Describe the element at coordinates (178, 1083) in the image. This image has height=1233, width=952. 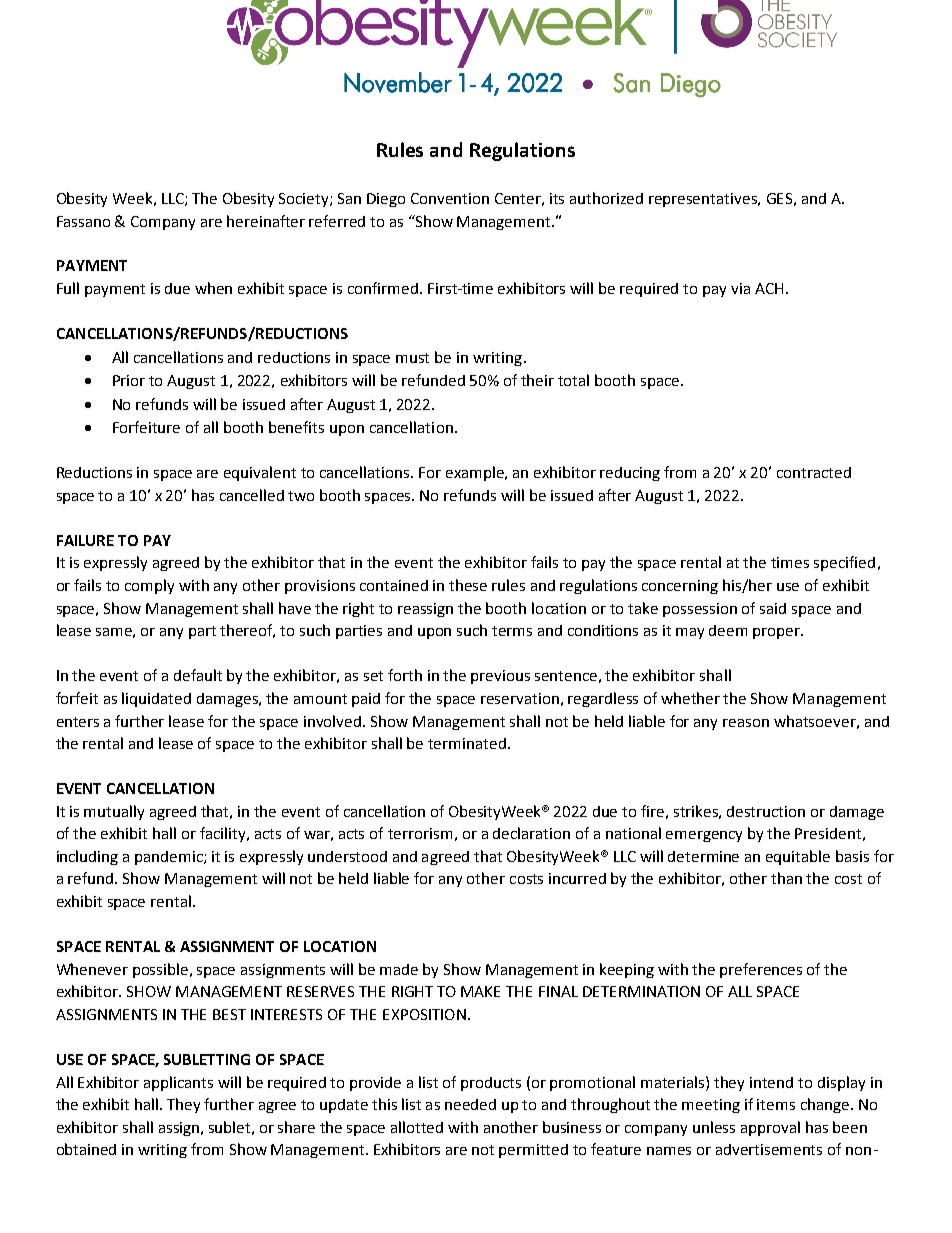
I see `applicants` at that location.
